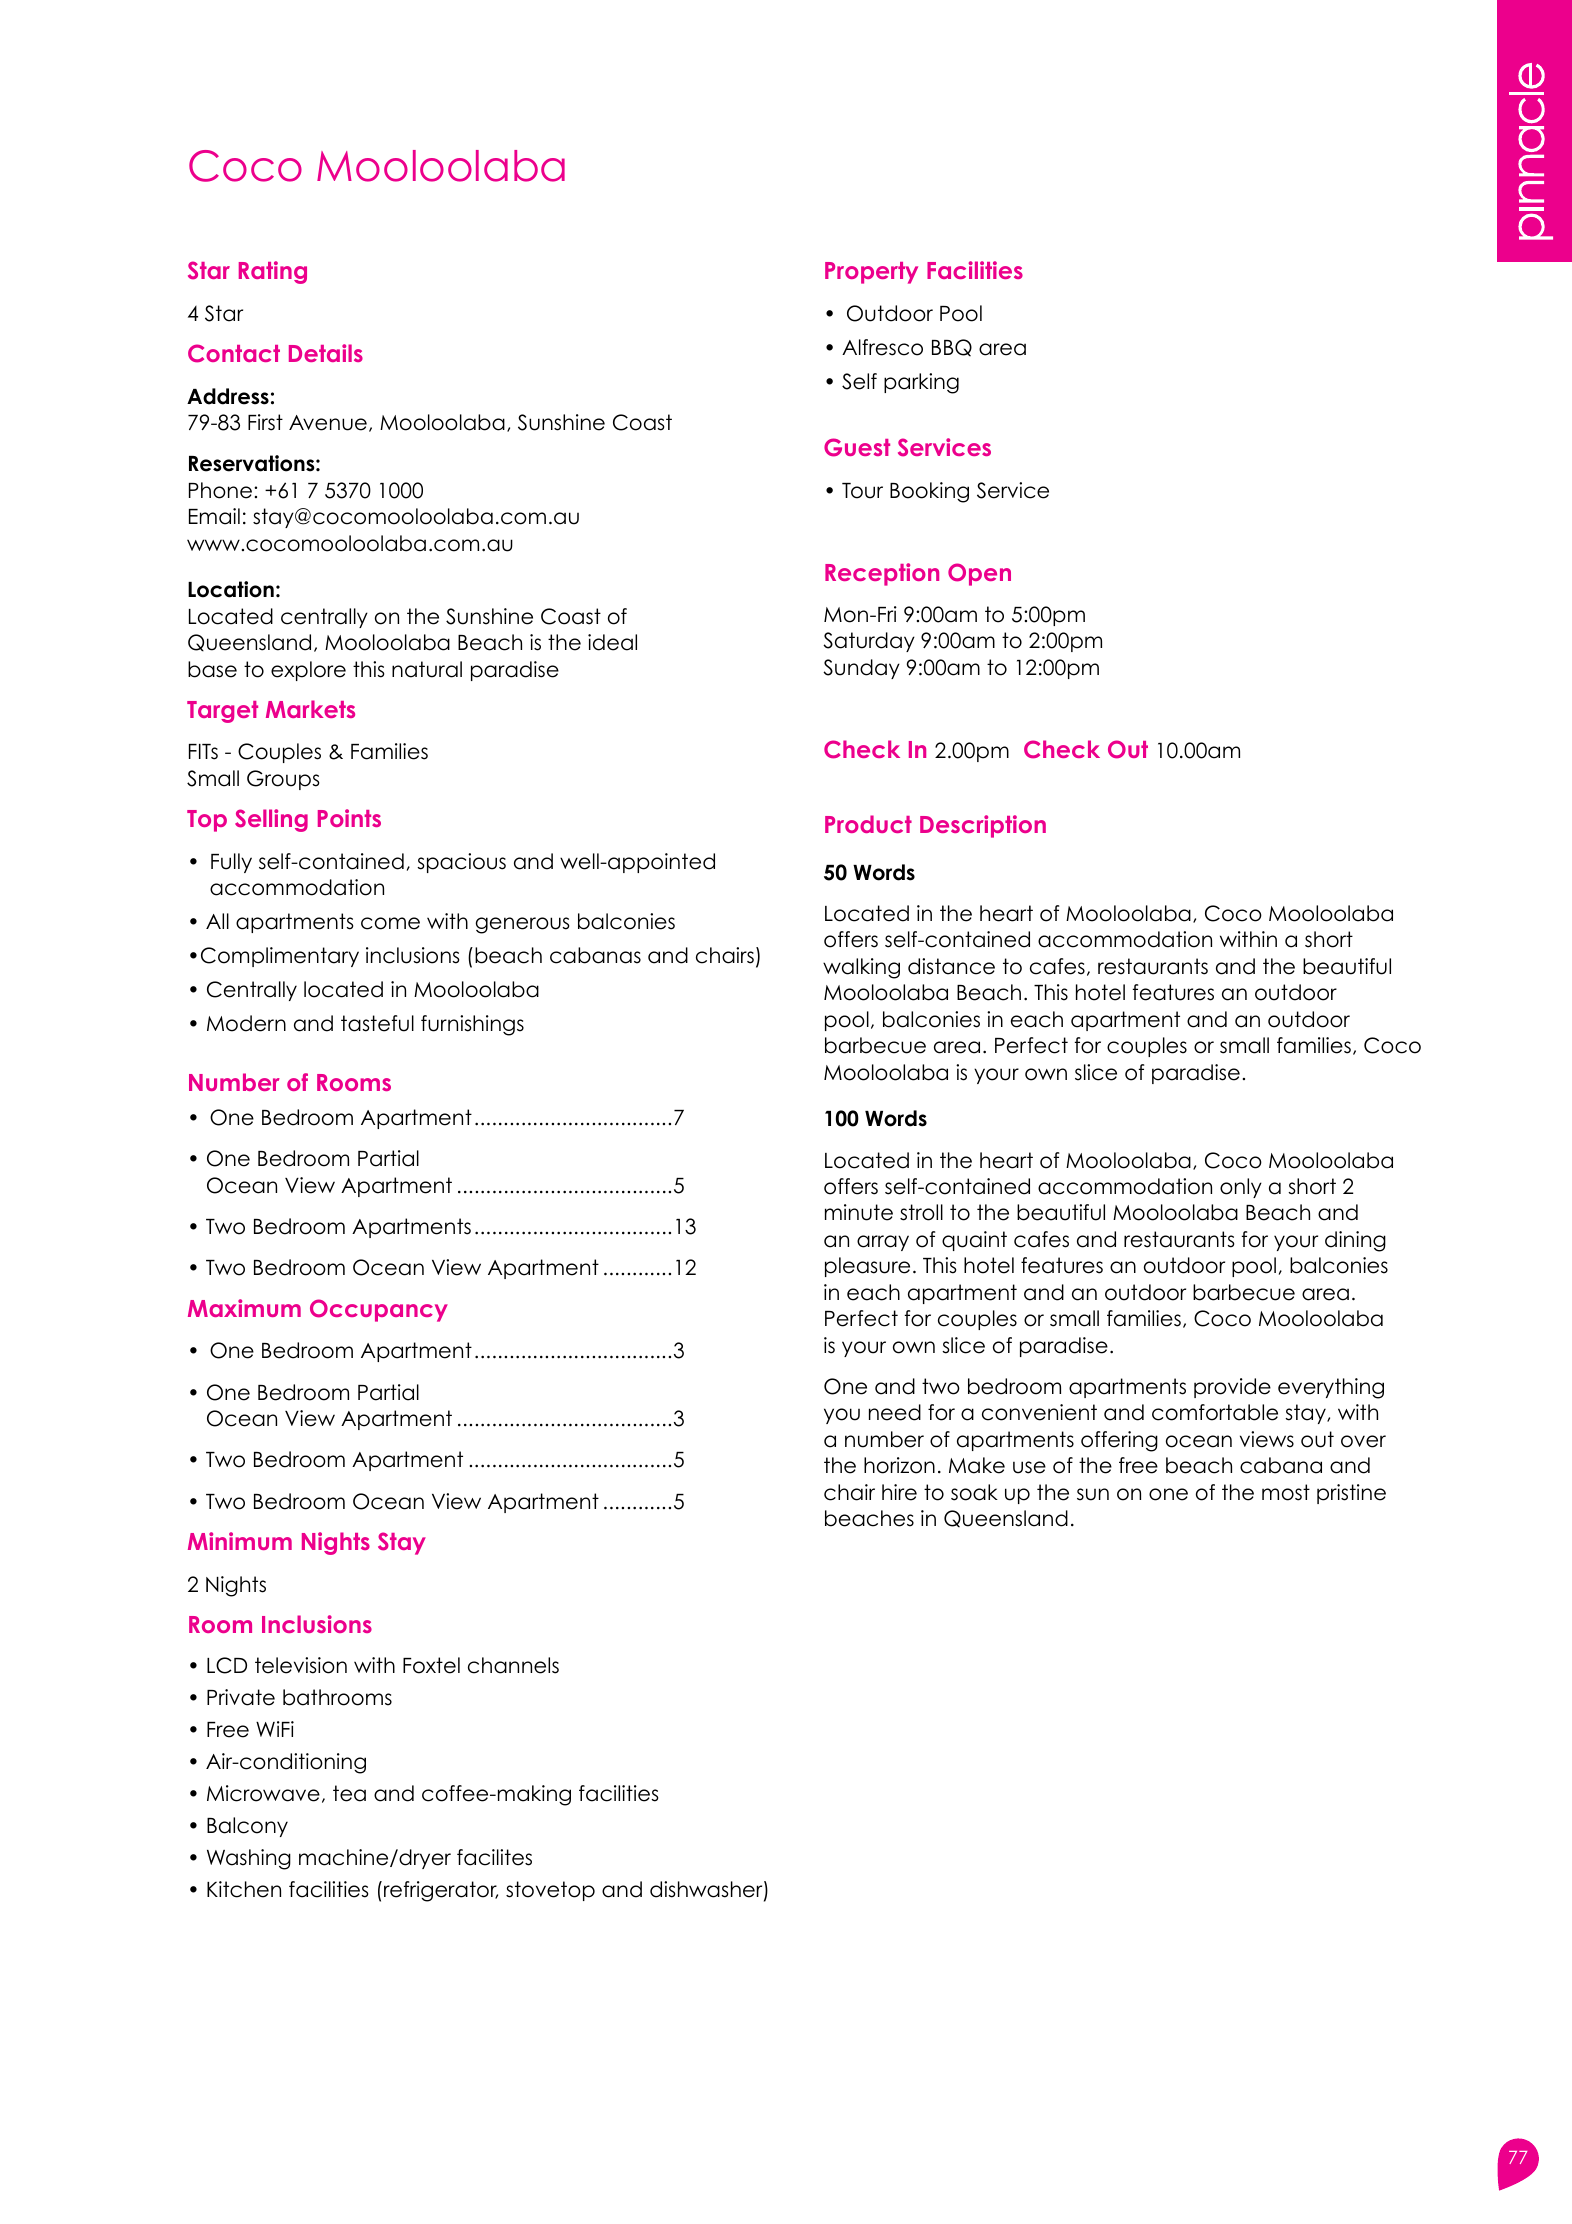  I want to click on most, so click(1286, 1492).
